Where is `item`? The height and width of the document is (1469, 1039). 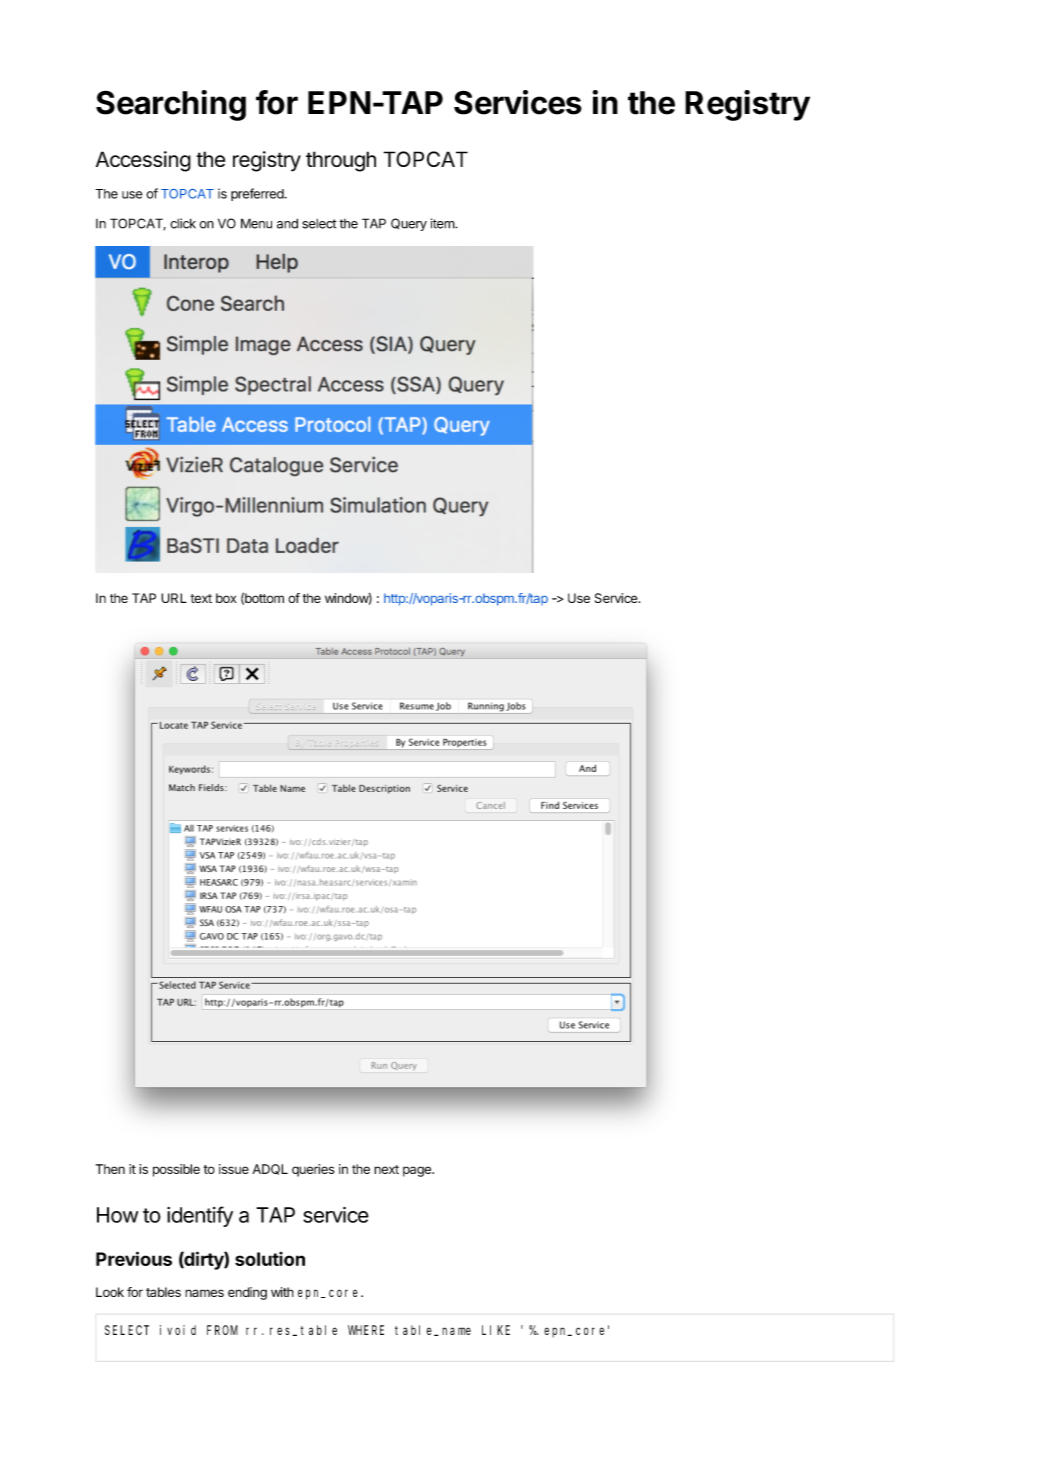
item is located at coordinates (443, 223).
